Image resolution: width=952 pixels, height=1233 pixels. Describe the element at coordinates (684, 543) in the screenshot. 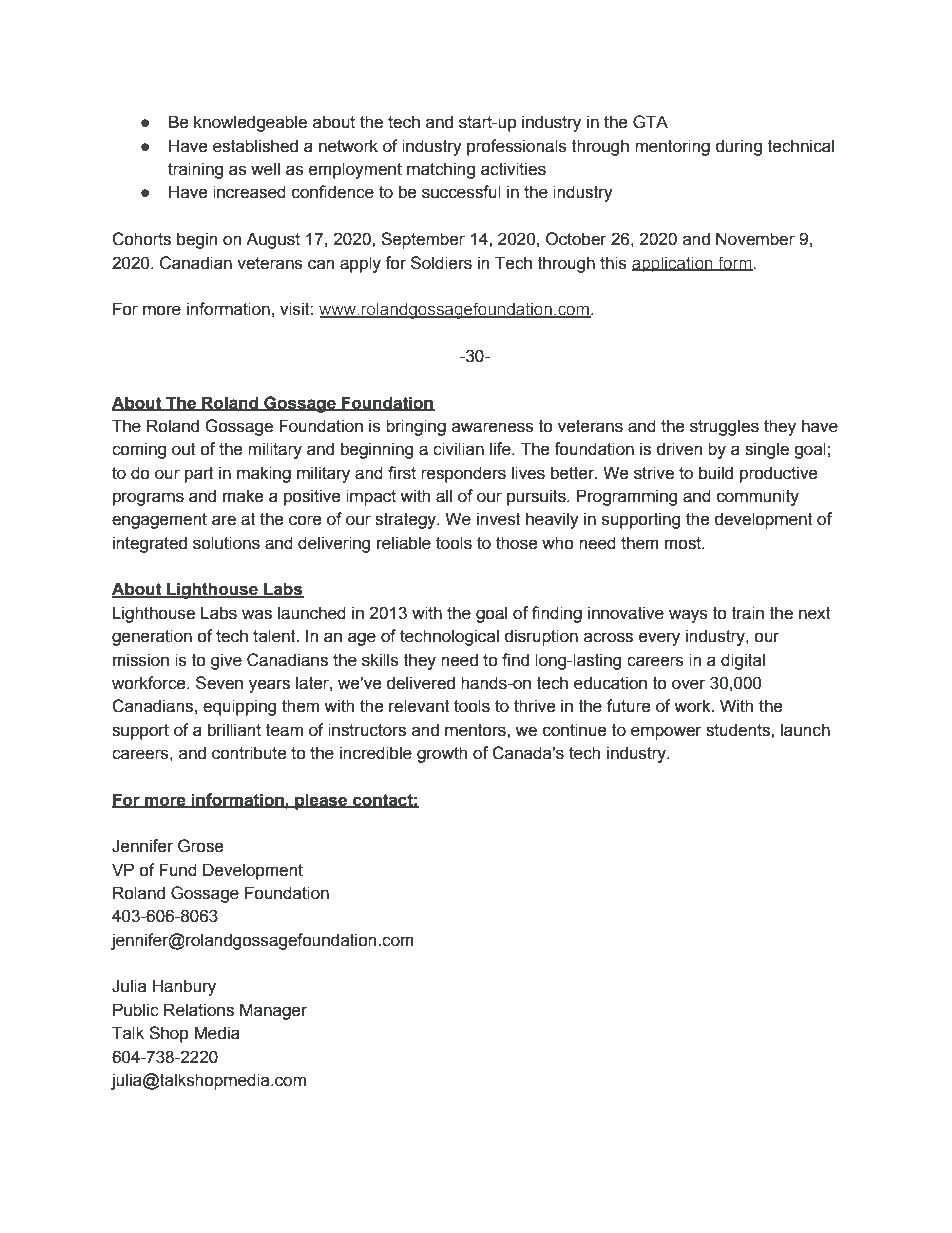

I see `most` at that location.
